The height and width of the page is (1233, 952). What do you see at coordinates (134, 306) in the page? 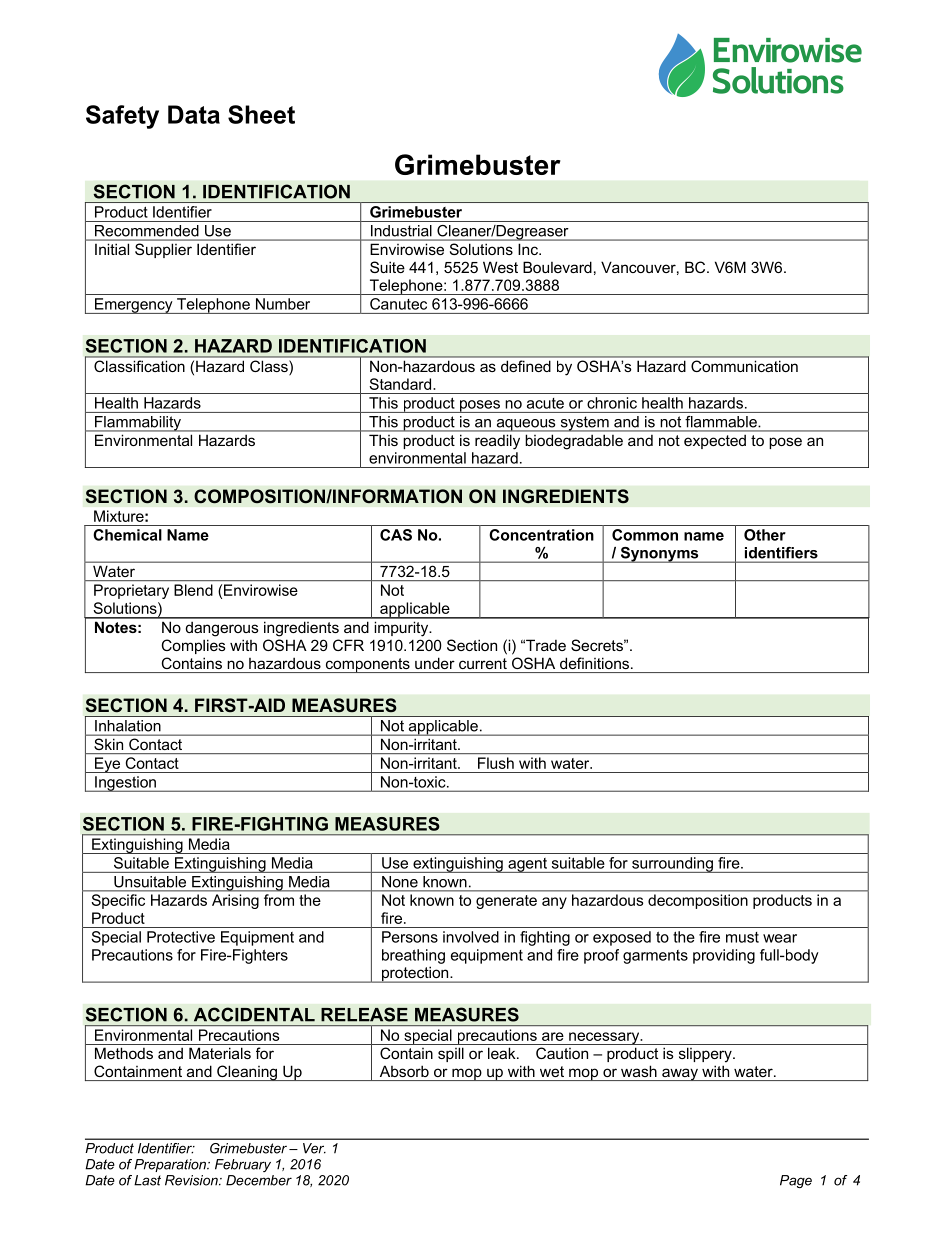
I see `Emergency` at bounding box center [134, 306].
